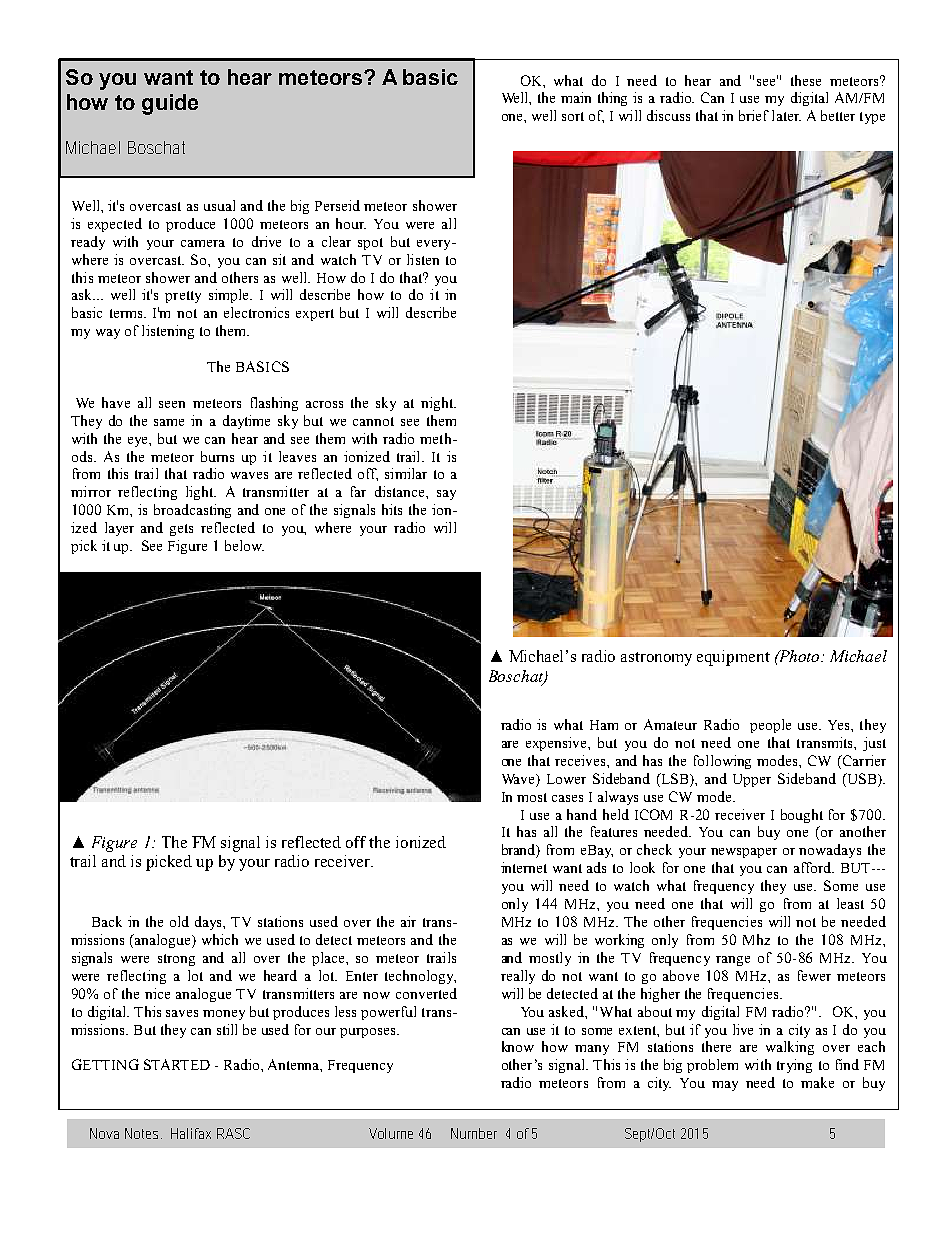 The width and height of the screenshot is (952, 1233). I want to click on hits, so click(392, 509).
